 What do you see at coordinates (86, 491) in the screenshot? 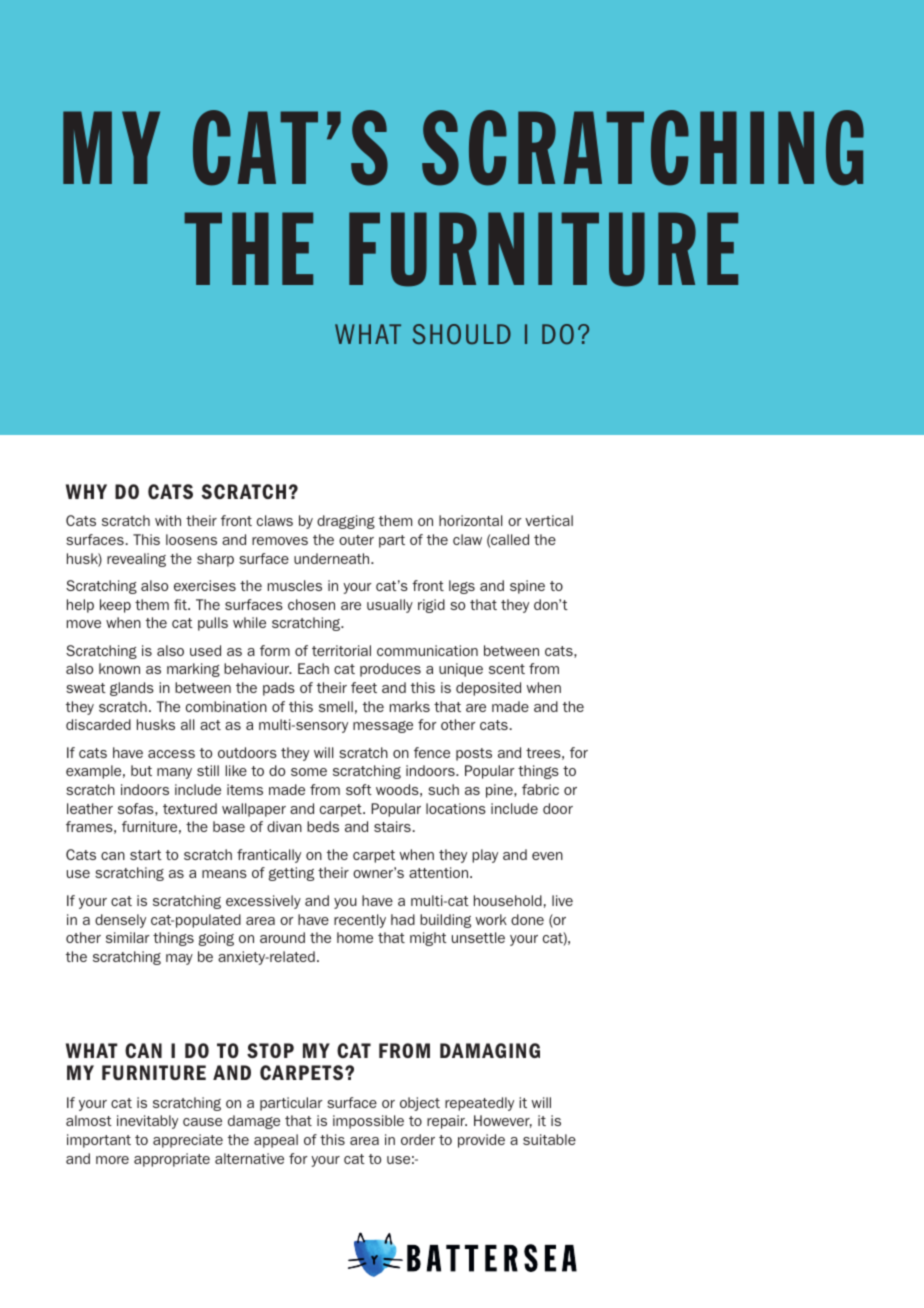
I see `WHY` at bounding box center [86, 491].
